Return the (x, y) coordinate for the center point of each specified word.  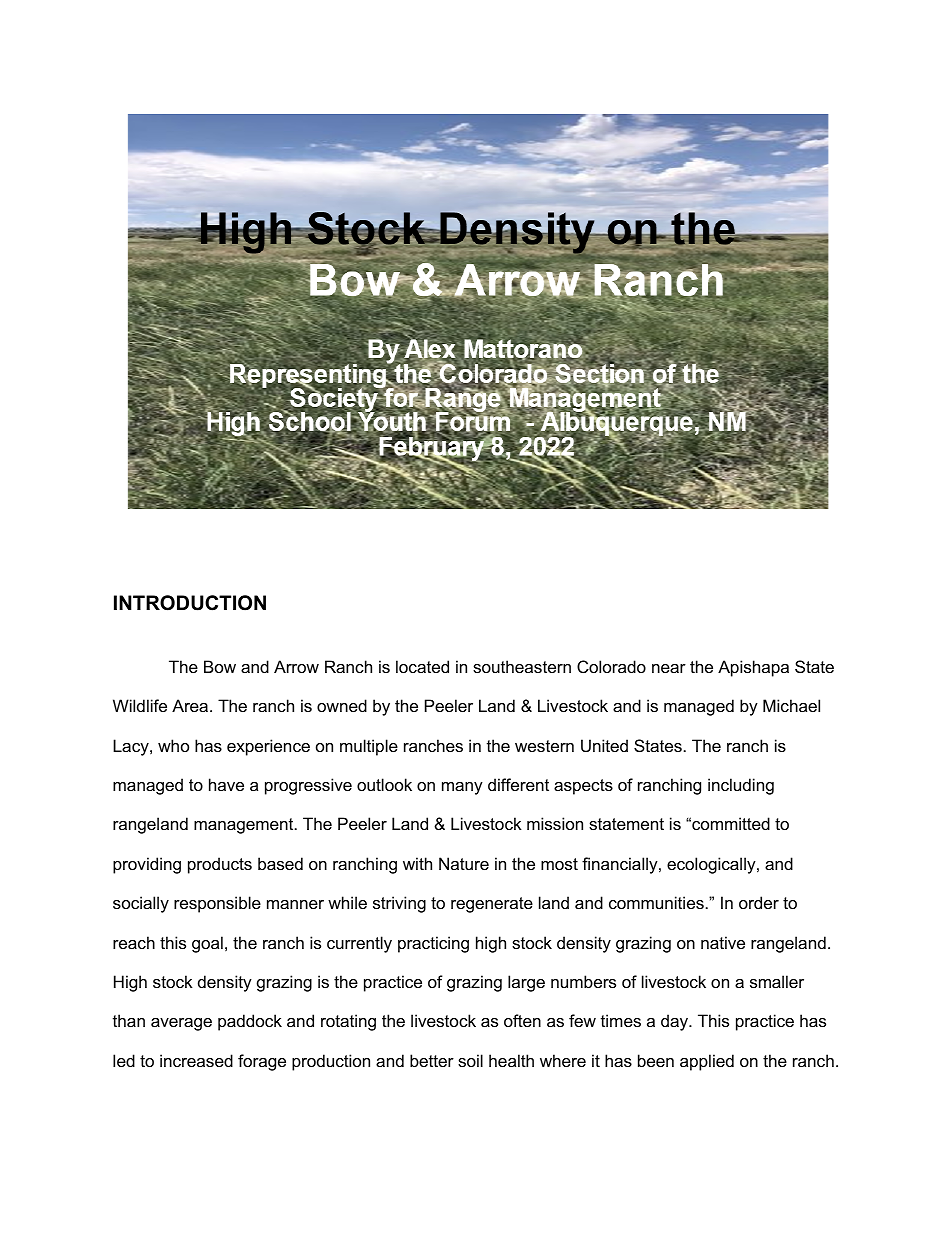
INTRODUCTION (190, 603)
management (245, 826)
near (669, 668)
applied (707, 1062)
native (723, 942)
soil (470, 1060)
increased (196, 1060)
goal (207, 944)
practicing (433, 944)
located (422, 666)
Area (191, 705)
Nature (464, 863)
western (544, 746)
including (741, 786)
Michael (791, 705)
